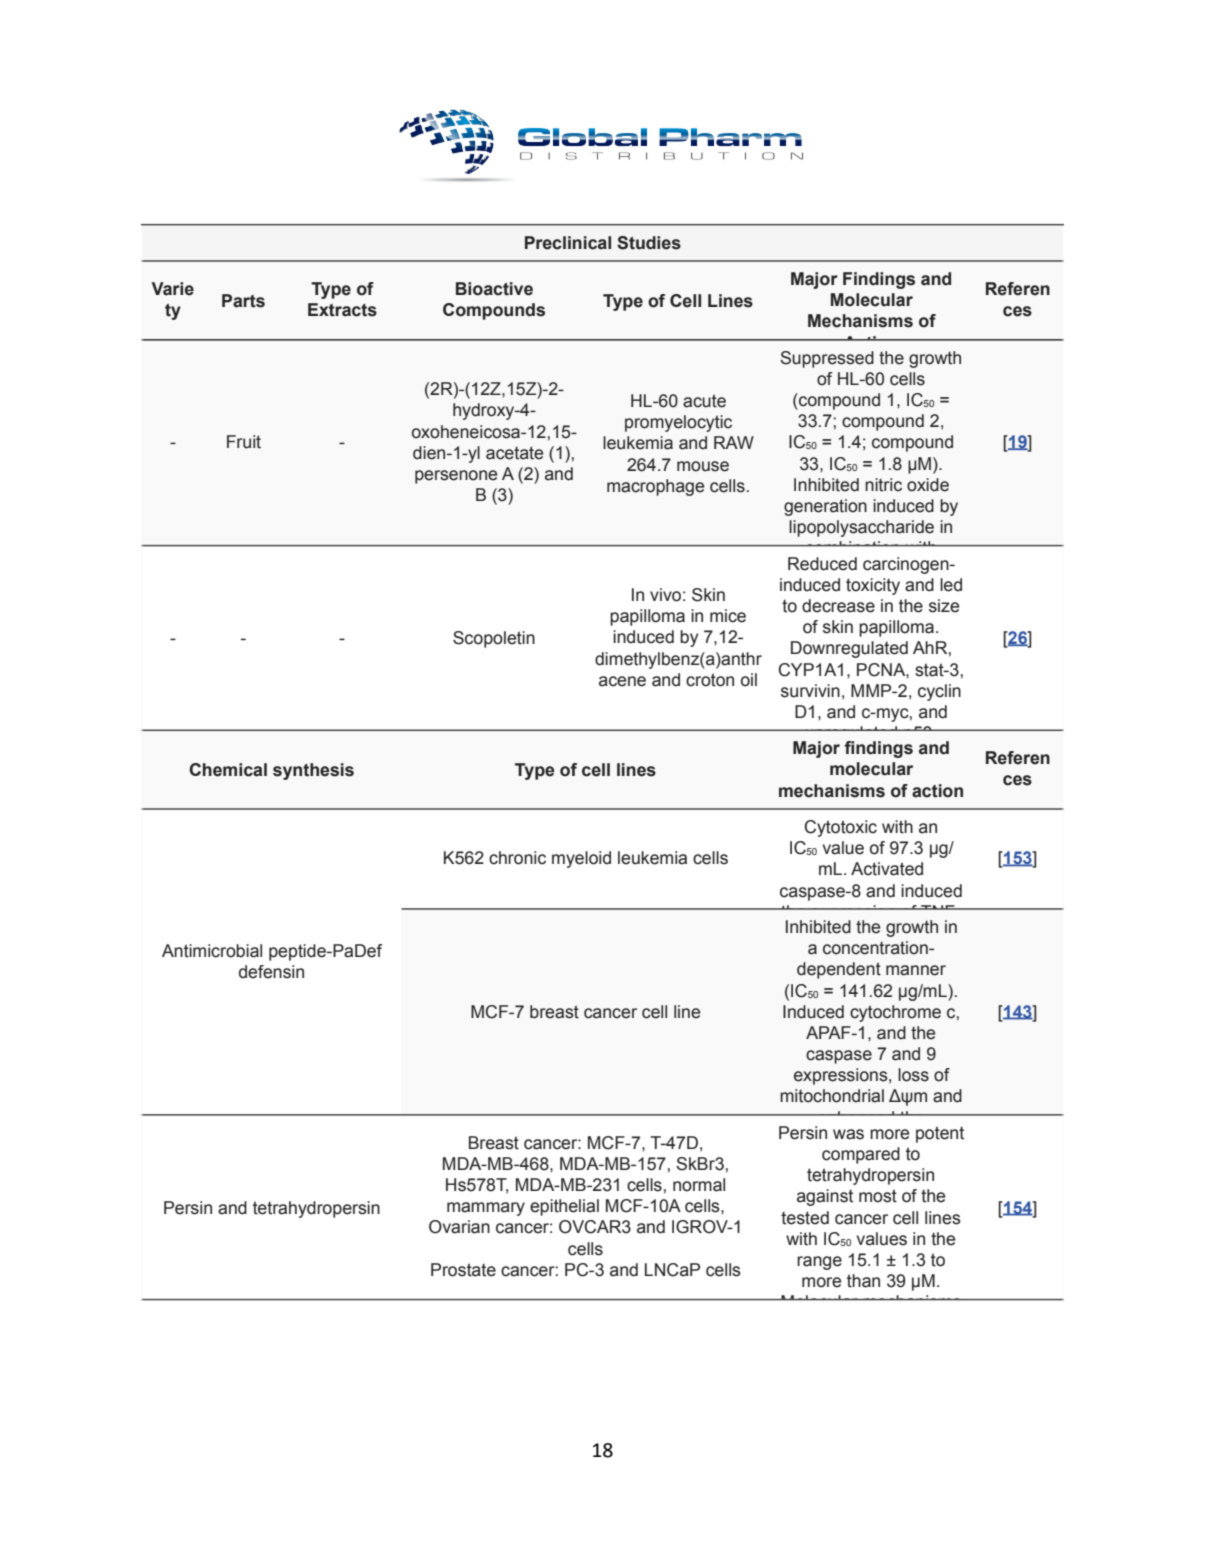 The image size is (1205, 1559). I want to click on Fruit, so click(244, 442).
